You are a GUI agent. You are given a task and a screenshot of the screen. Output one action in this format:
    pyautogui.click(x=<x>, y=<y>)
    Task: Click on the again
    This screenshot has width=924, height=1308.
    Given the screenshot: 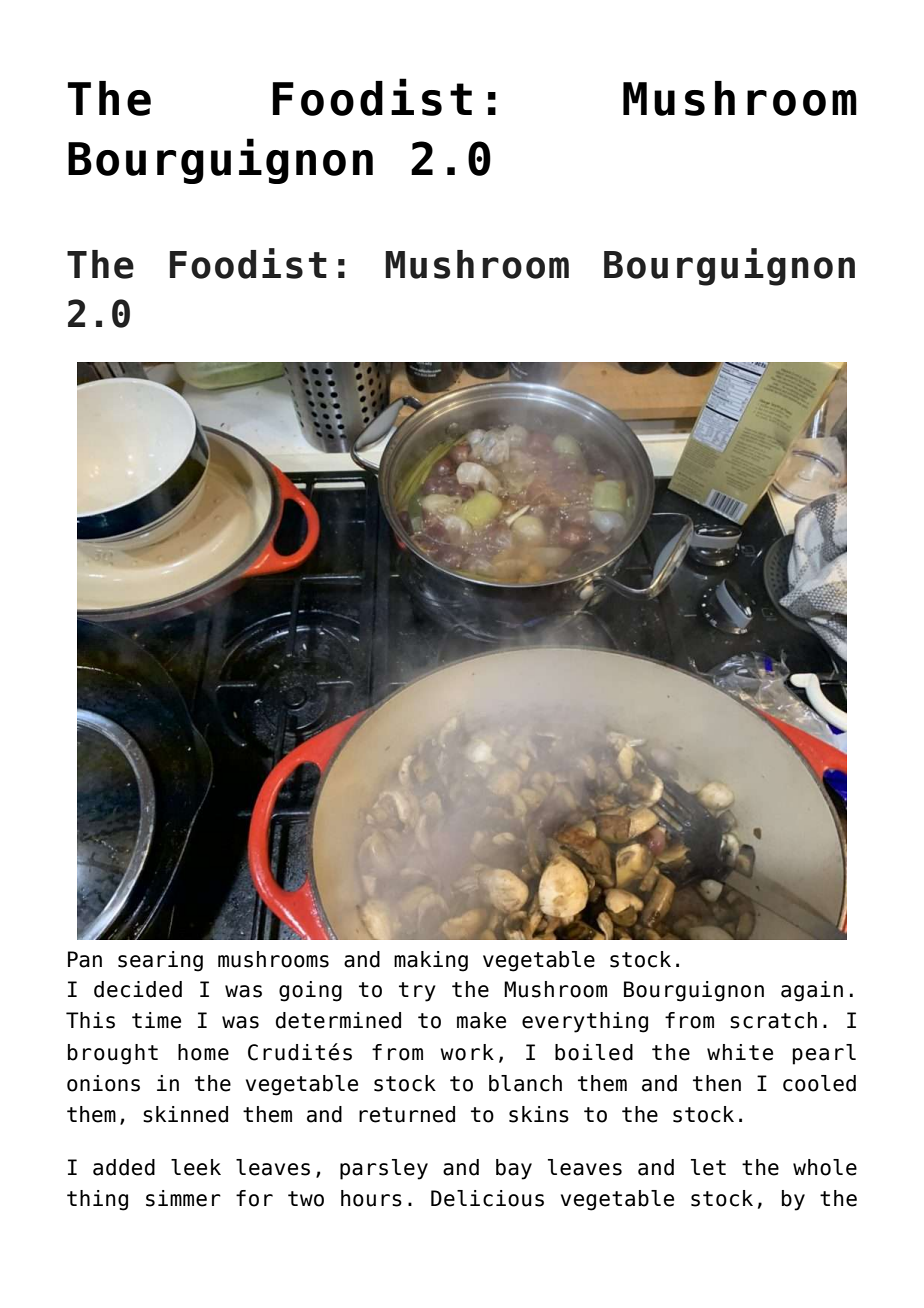 What is the action you would take?
    pyautogui.click(x=812, y=991)
